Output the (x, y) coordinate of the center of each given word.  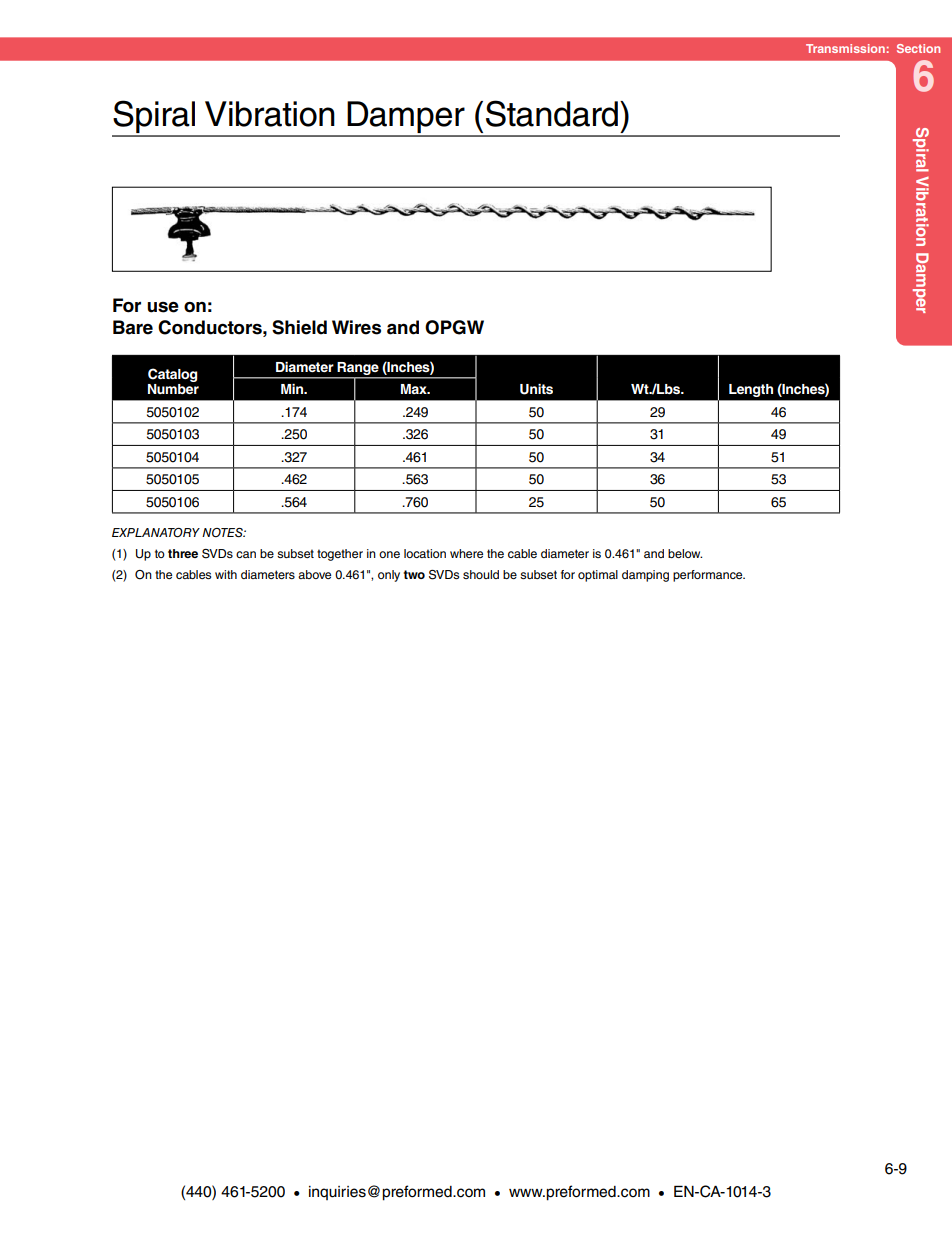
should (481, 574)
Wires (356, 327)
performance (709, 576)
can (246, 554)
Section (918, 48)
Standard (552, 113)
